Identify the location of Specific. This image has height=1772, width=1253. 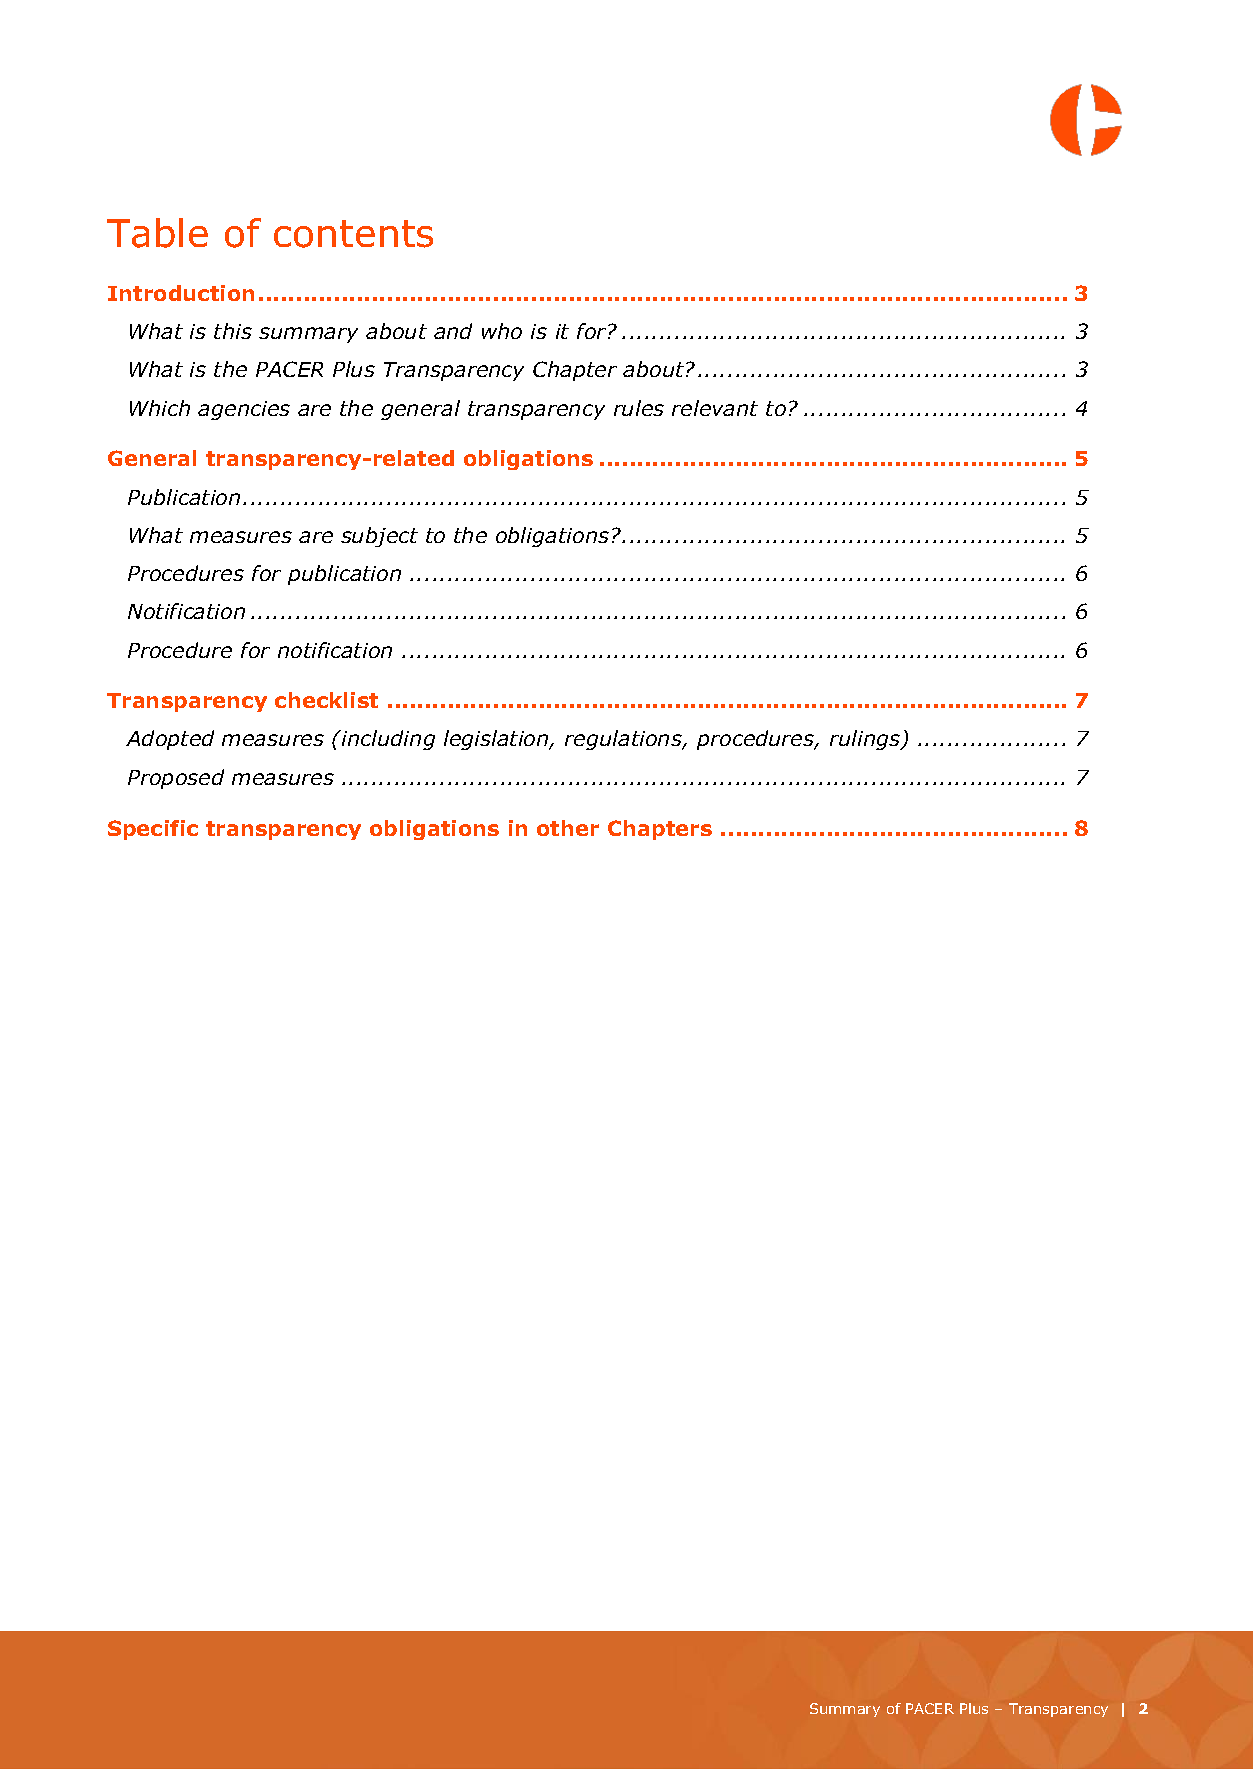
(153, 830).
